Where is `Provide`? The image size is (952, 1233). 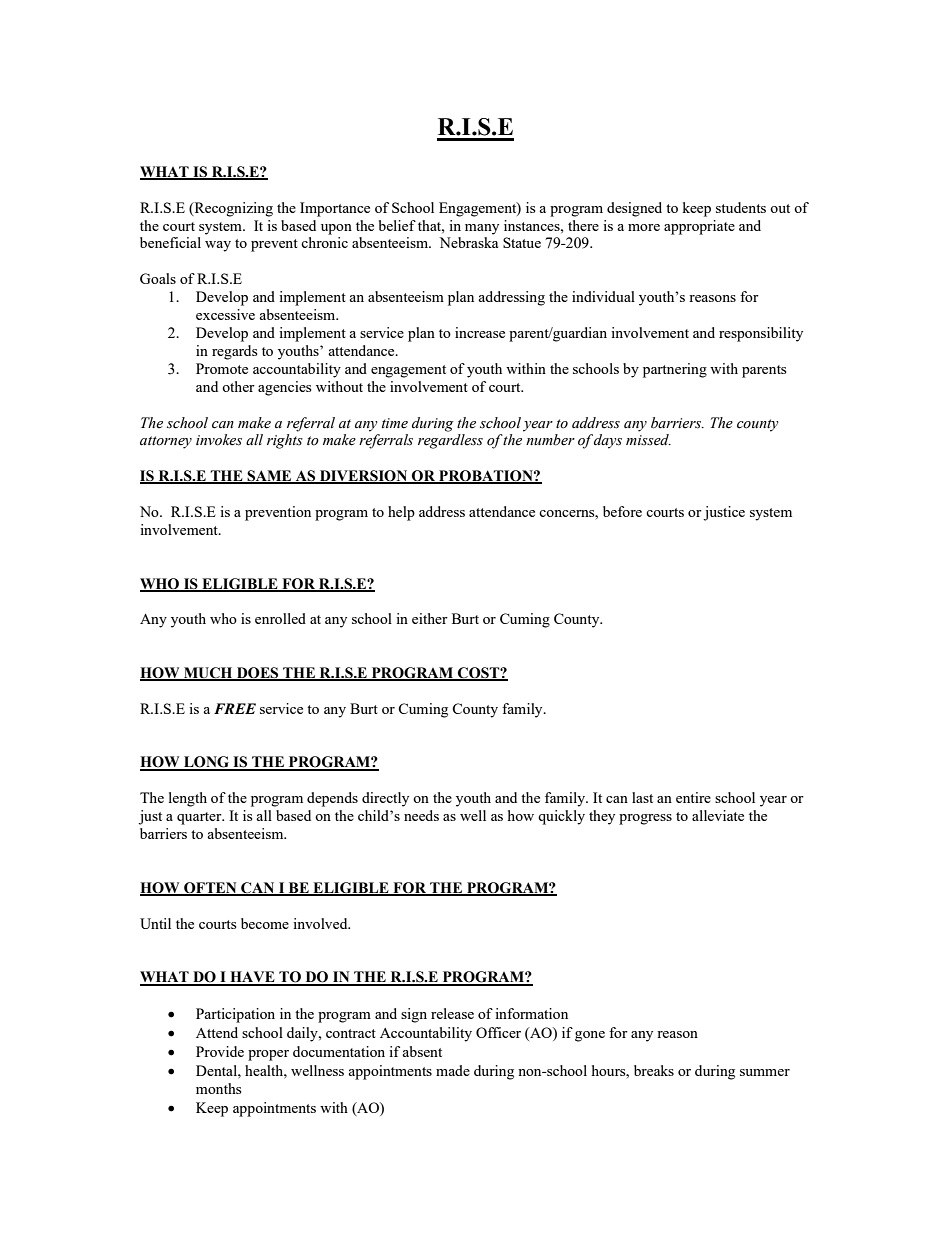
Provide is located at coordinates (220, 1051).
